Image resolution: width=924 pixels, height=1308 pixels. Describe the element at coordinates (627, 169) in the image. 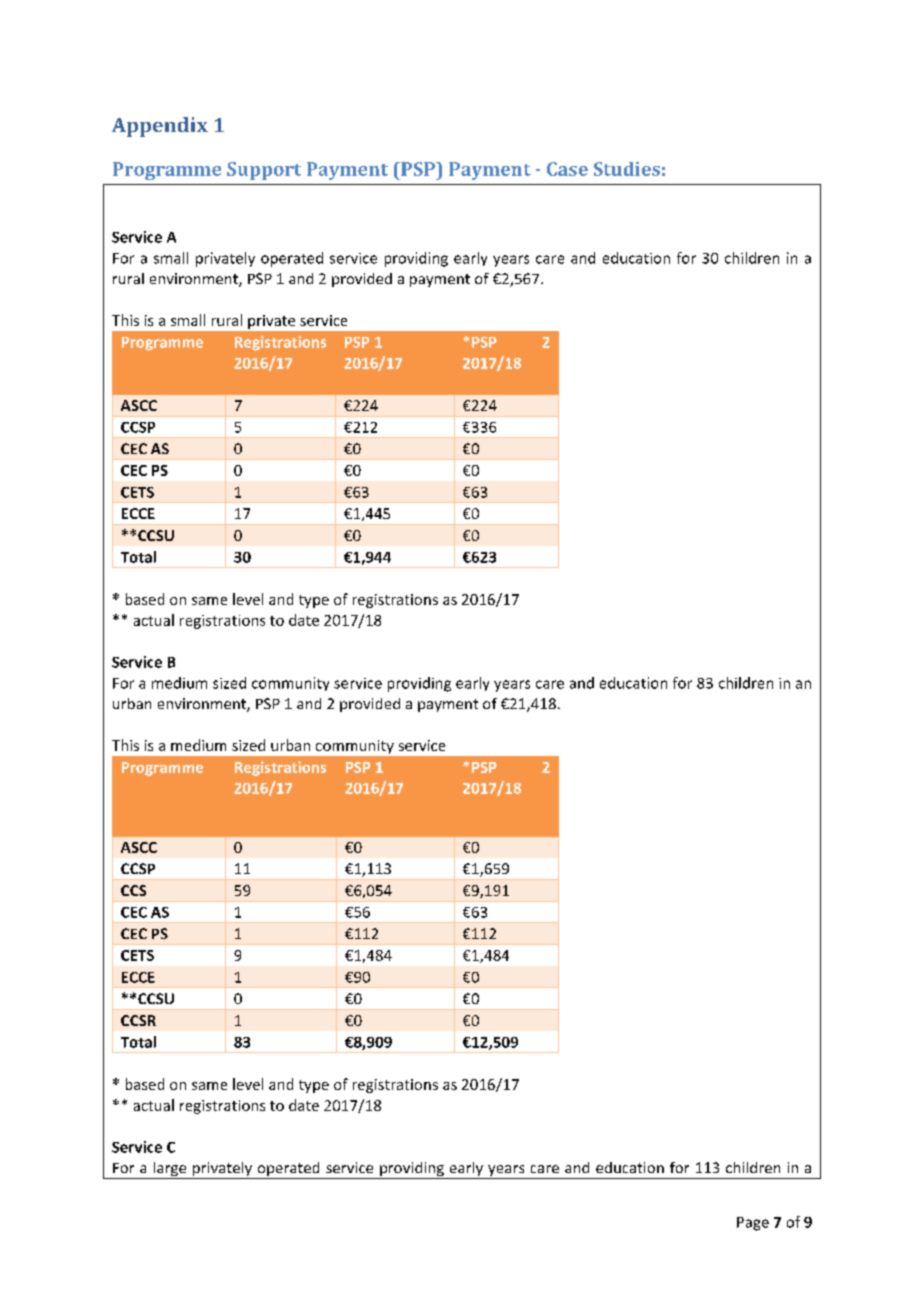

I see `Studies` at that location.
